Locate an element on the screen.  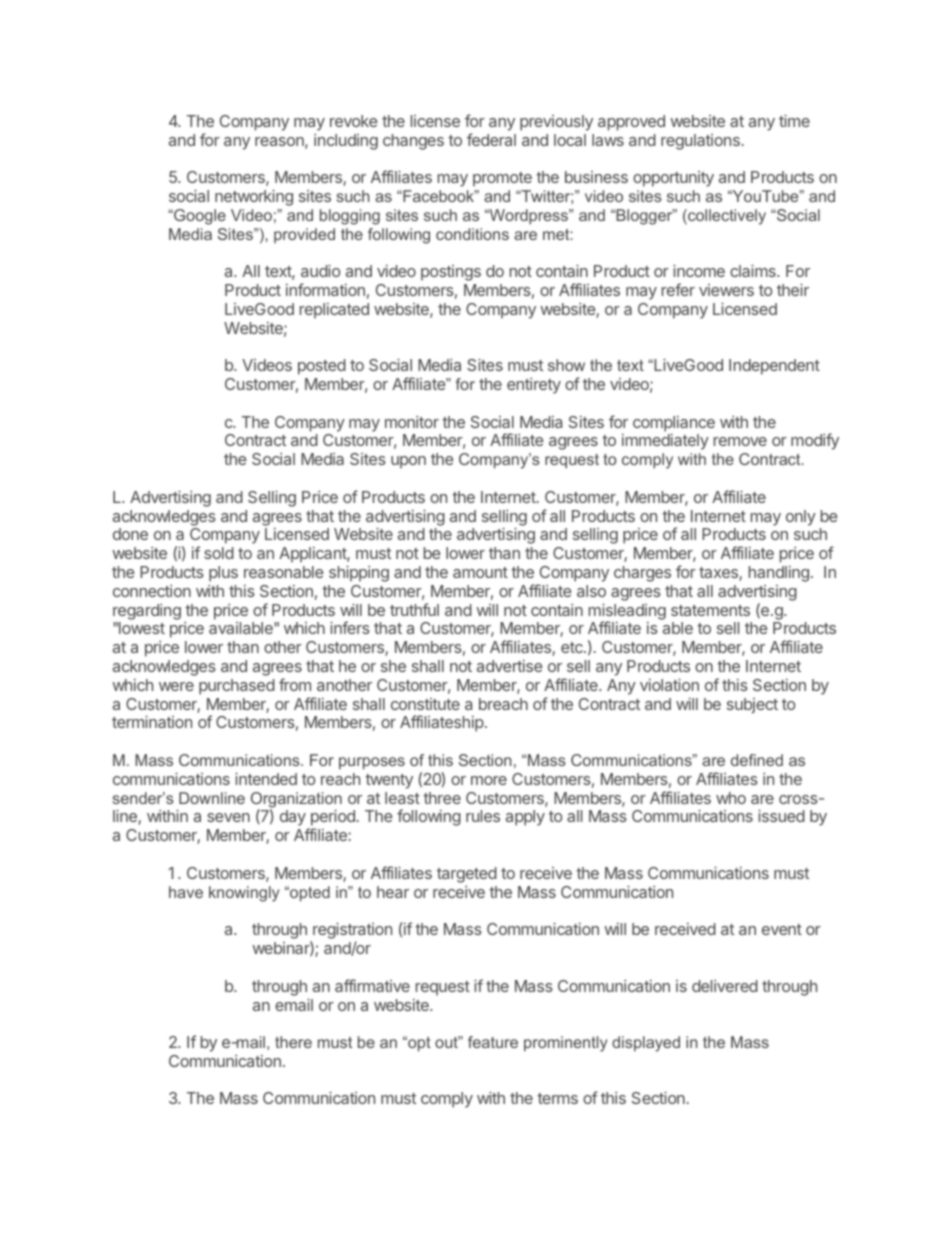
remove is located at coordinates (740, 441).
